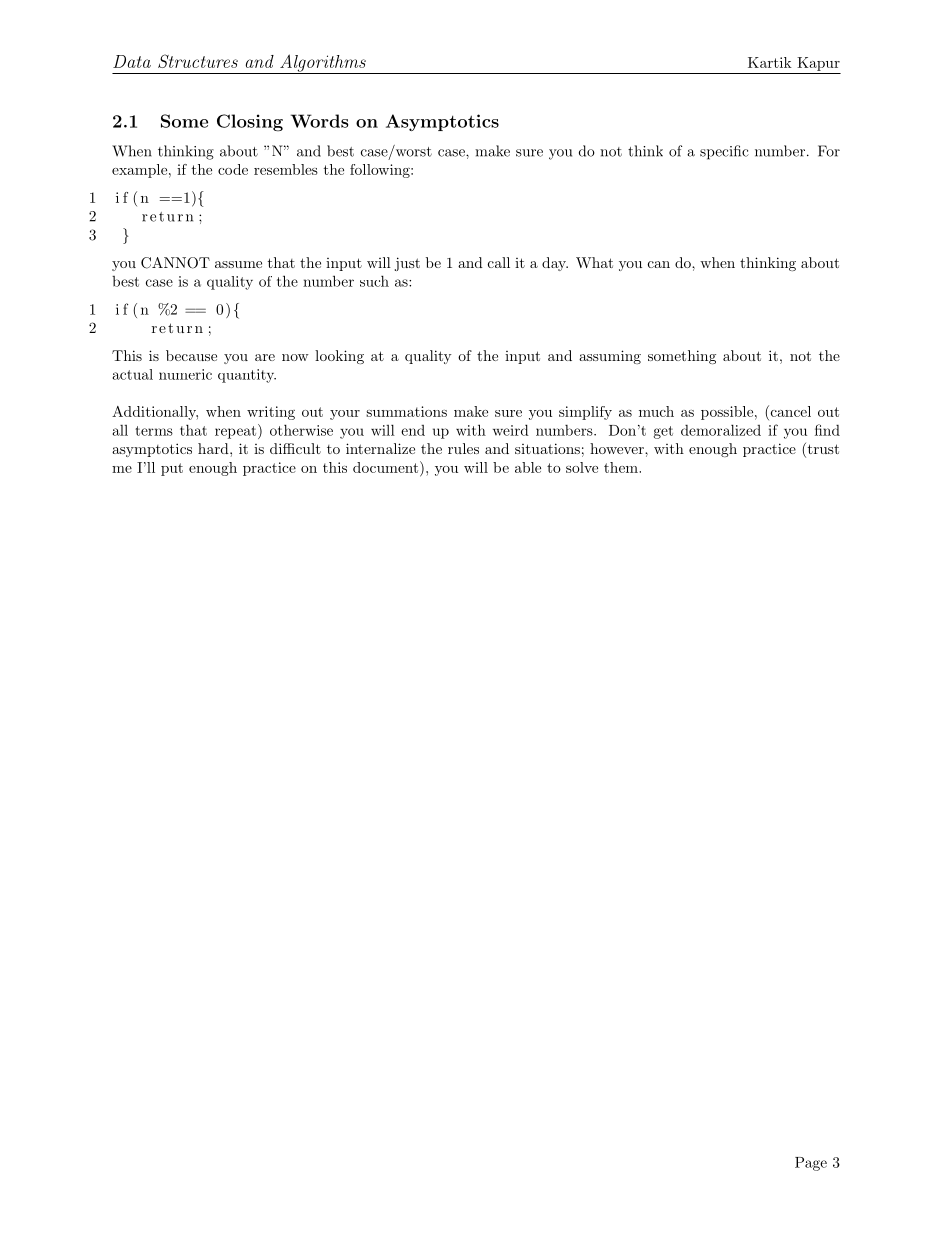 The image size is (952, 1233). Describe the element at coordinates (811, 1164) in the image. I see `Page` at that location.
